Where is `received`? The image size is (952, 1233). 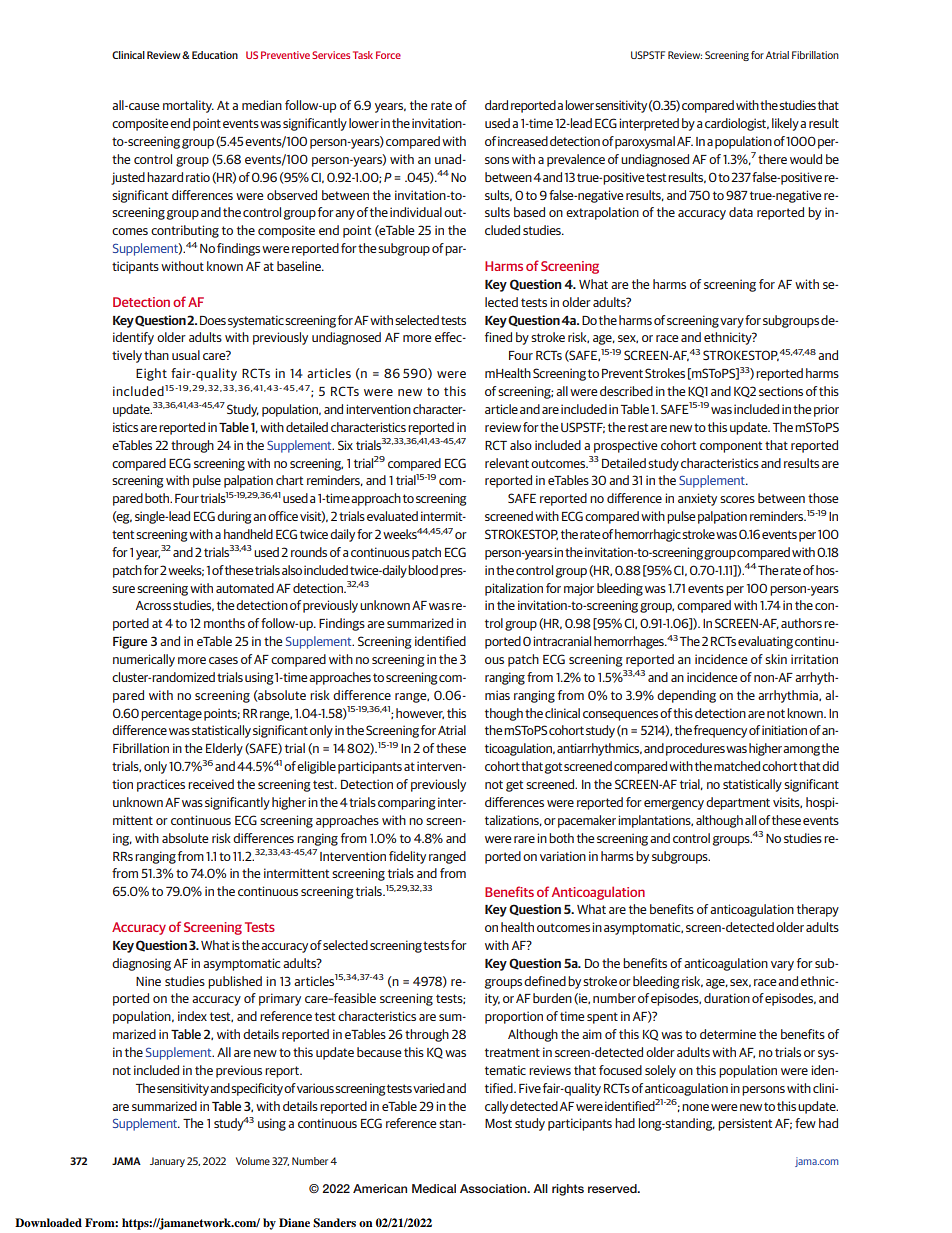
received is located at coordinates (211, 784).
